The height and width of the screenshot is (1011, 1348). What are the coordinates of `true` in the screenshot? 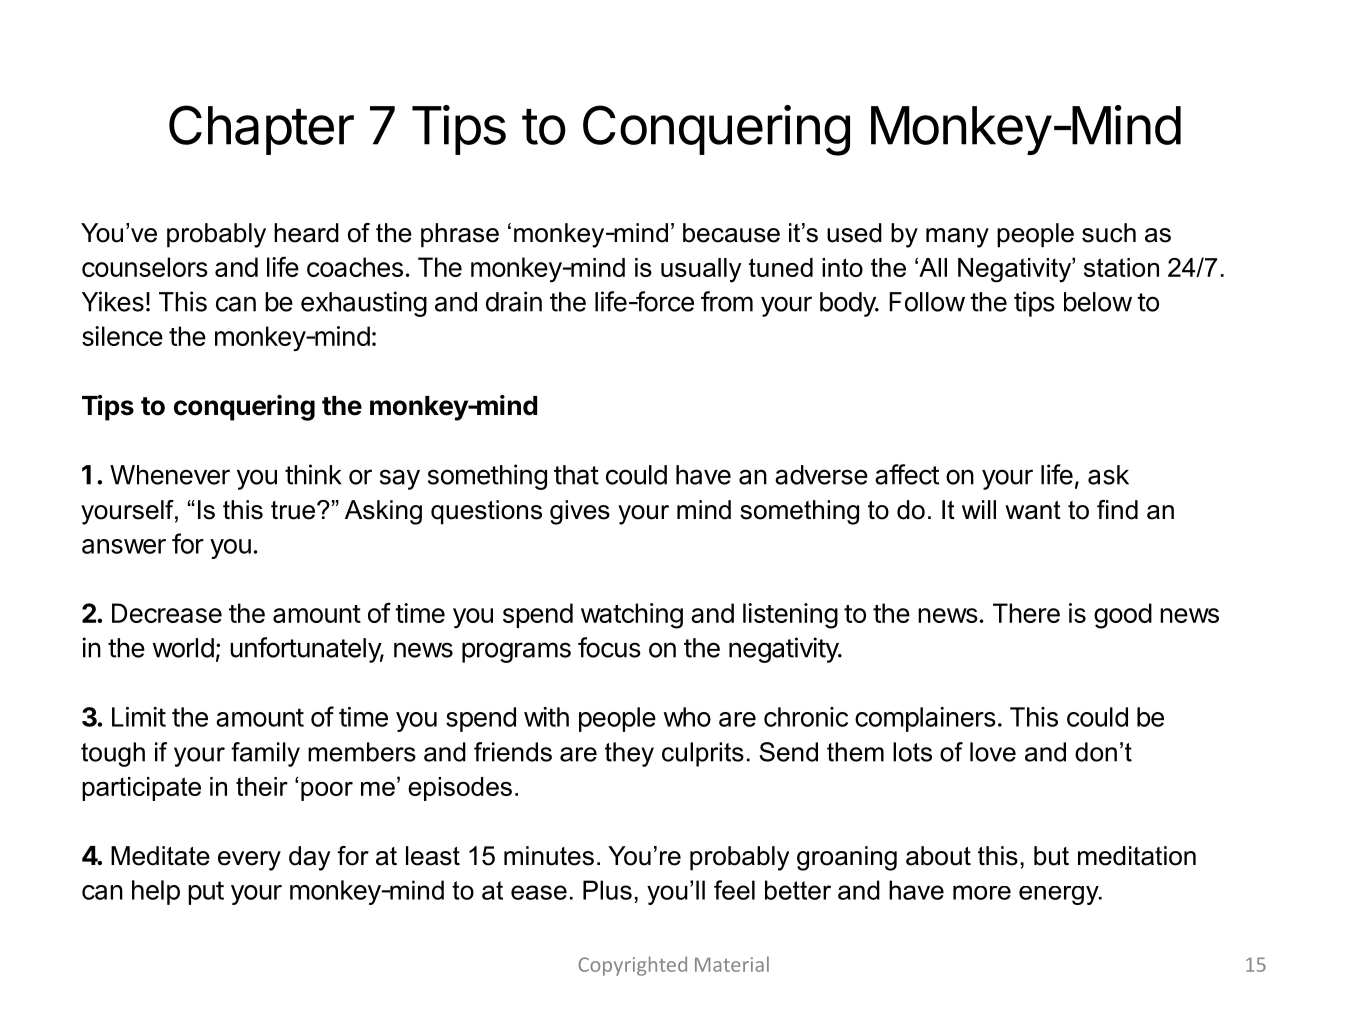 It's located at (294, 510).
